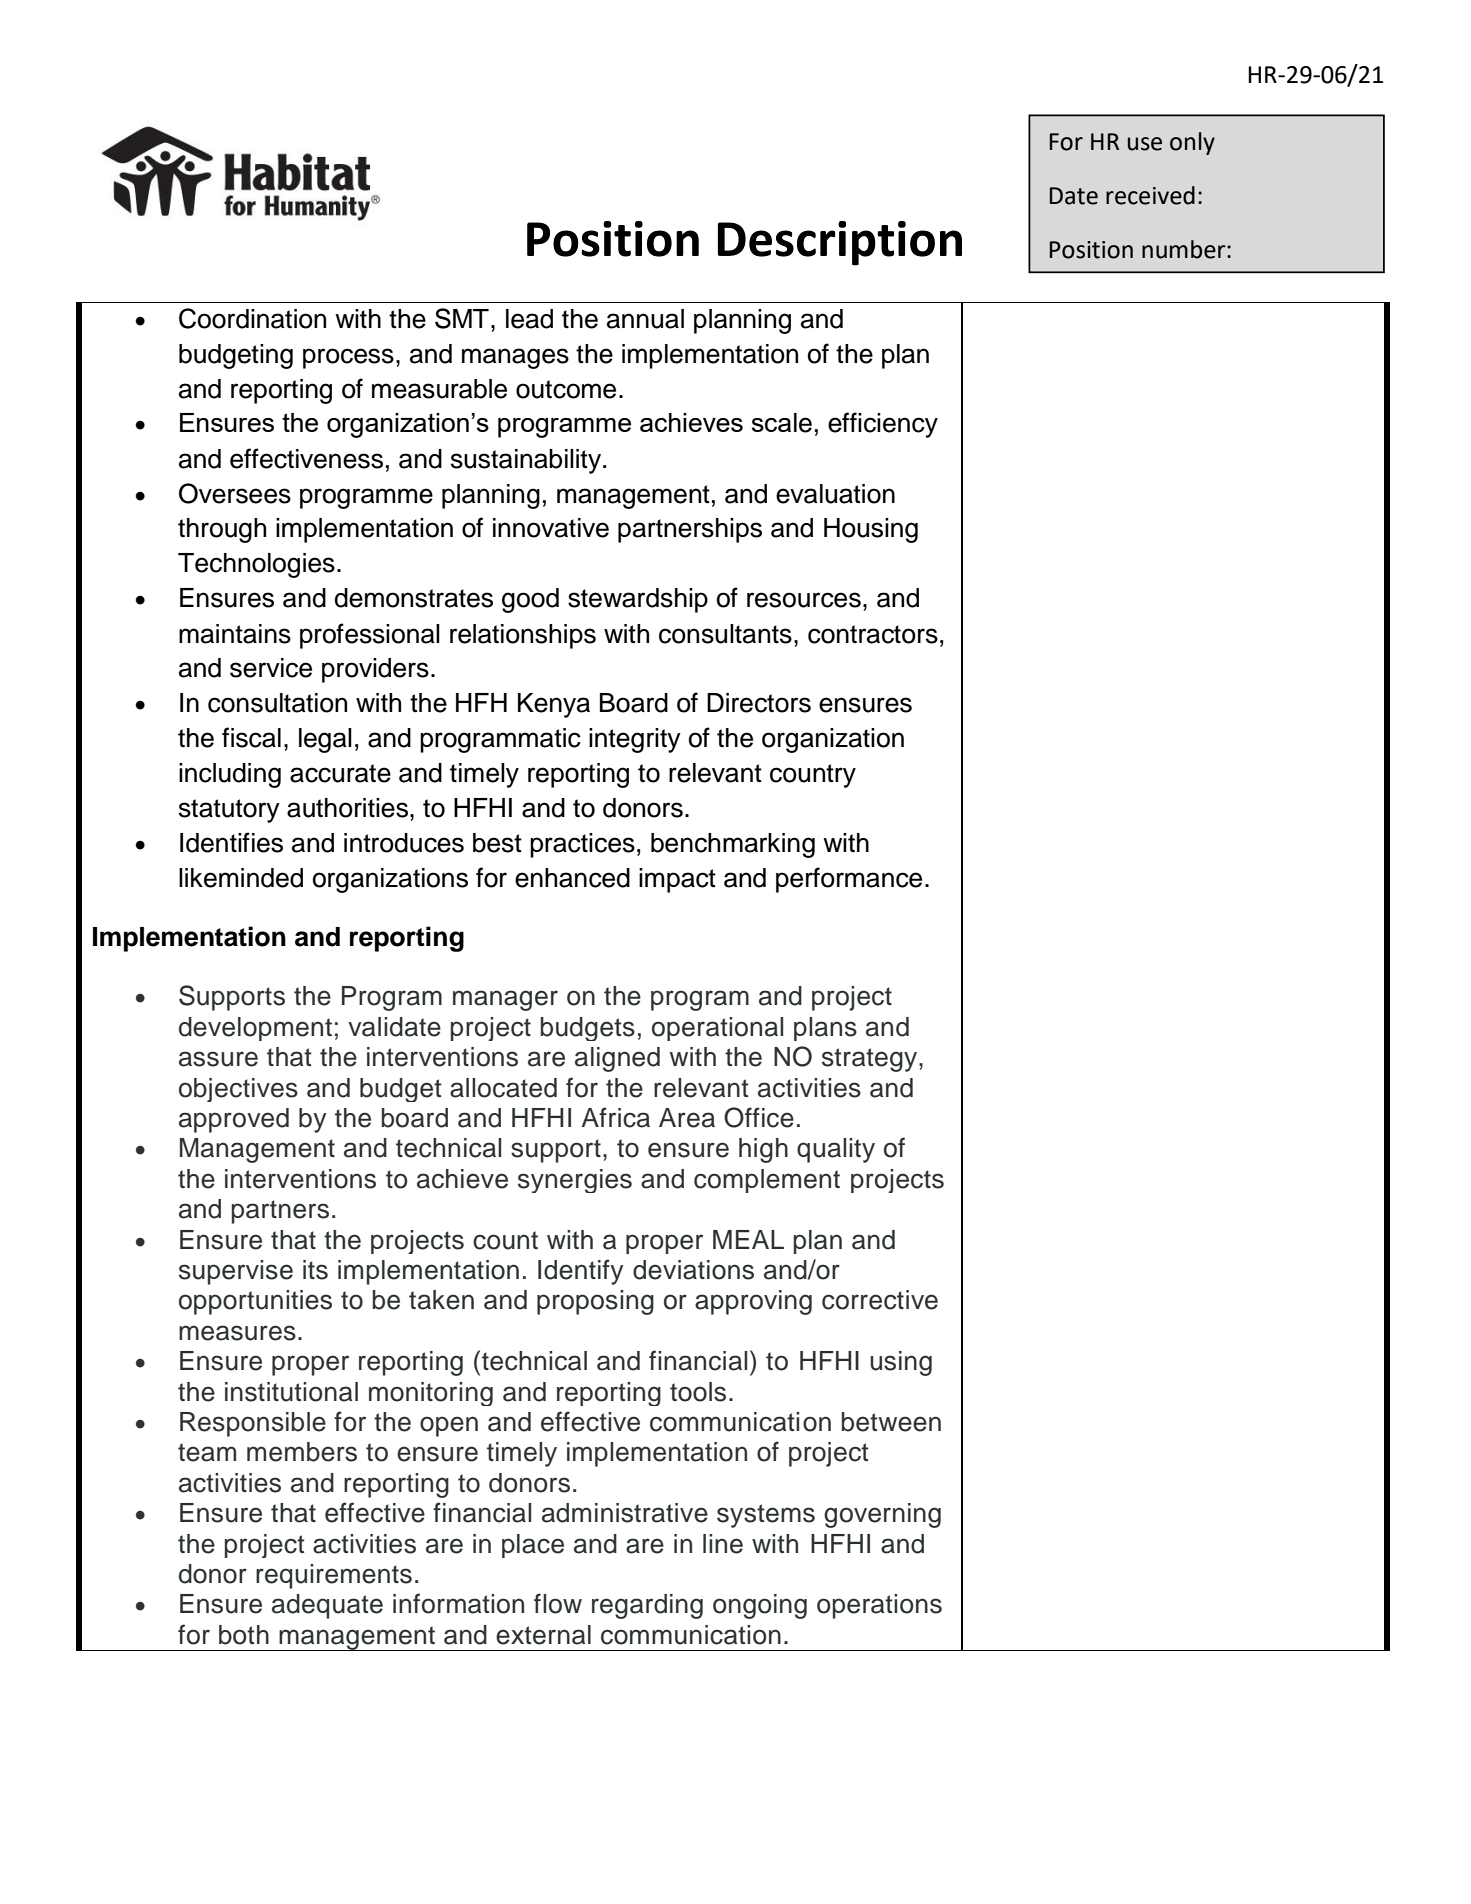 This image has height=1904, width=1471. I want to click on Coordination, so click(252, 318).
